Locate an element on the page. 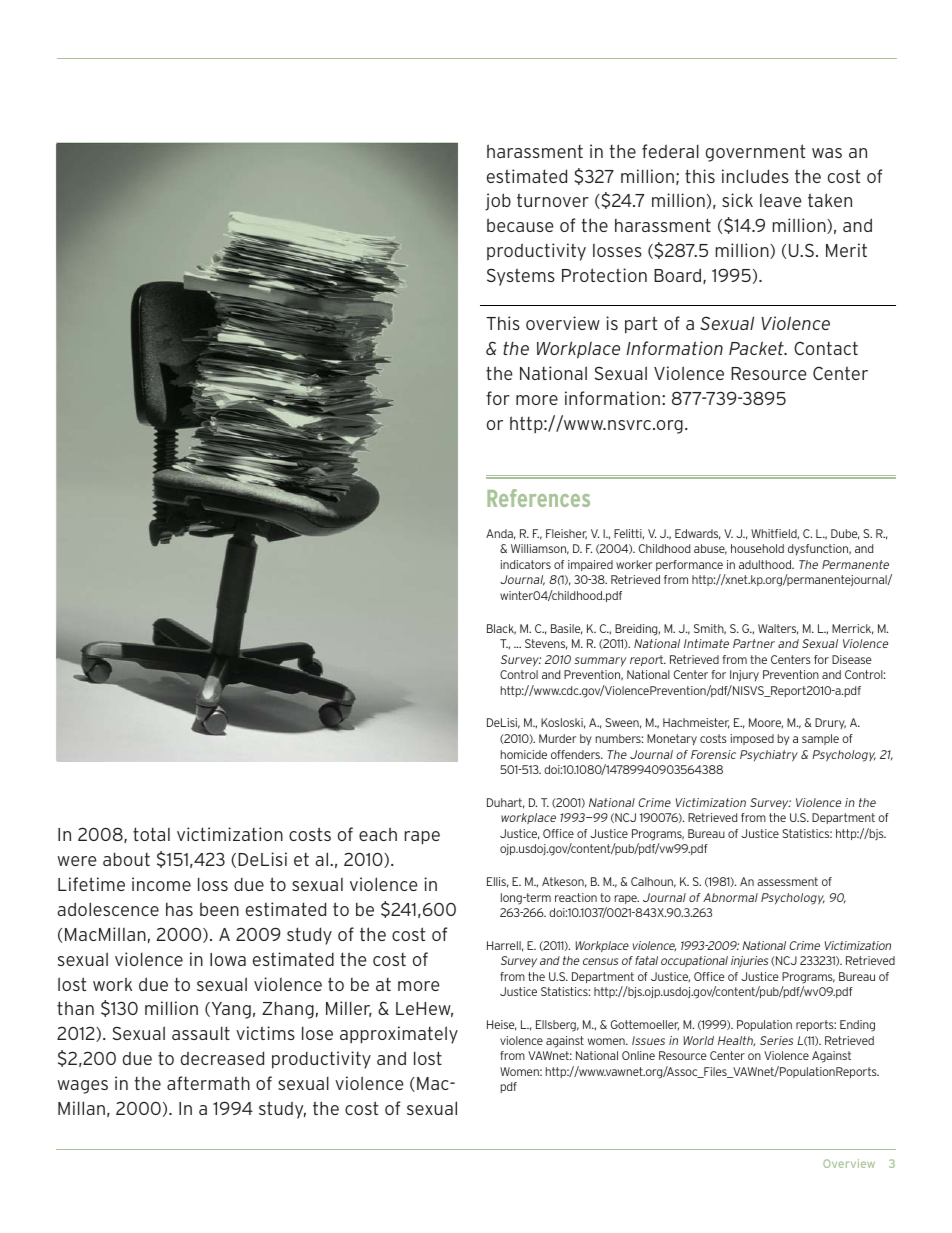 The width and height of the document is (952, 1233). Edwards is located at coordinates (697, 534).
